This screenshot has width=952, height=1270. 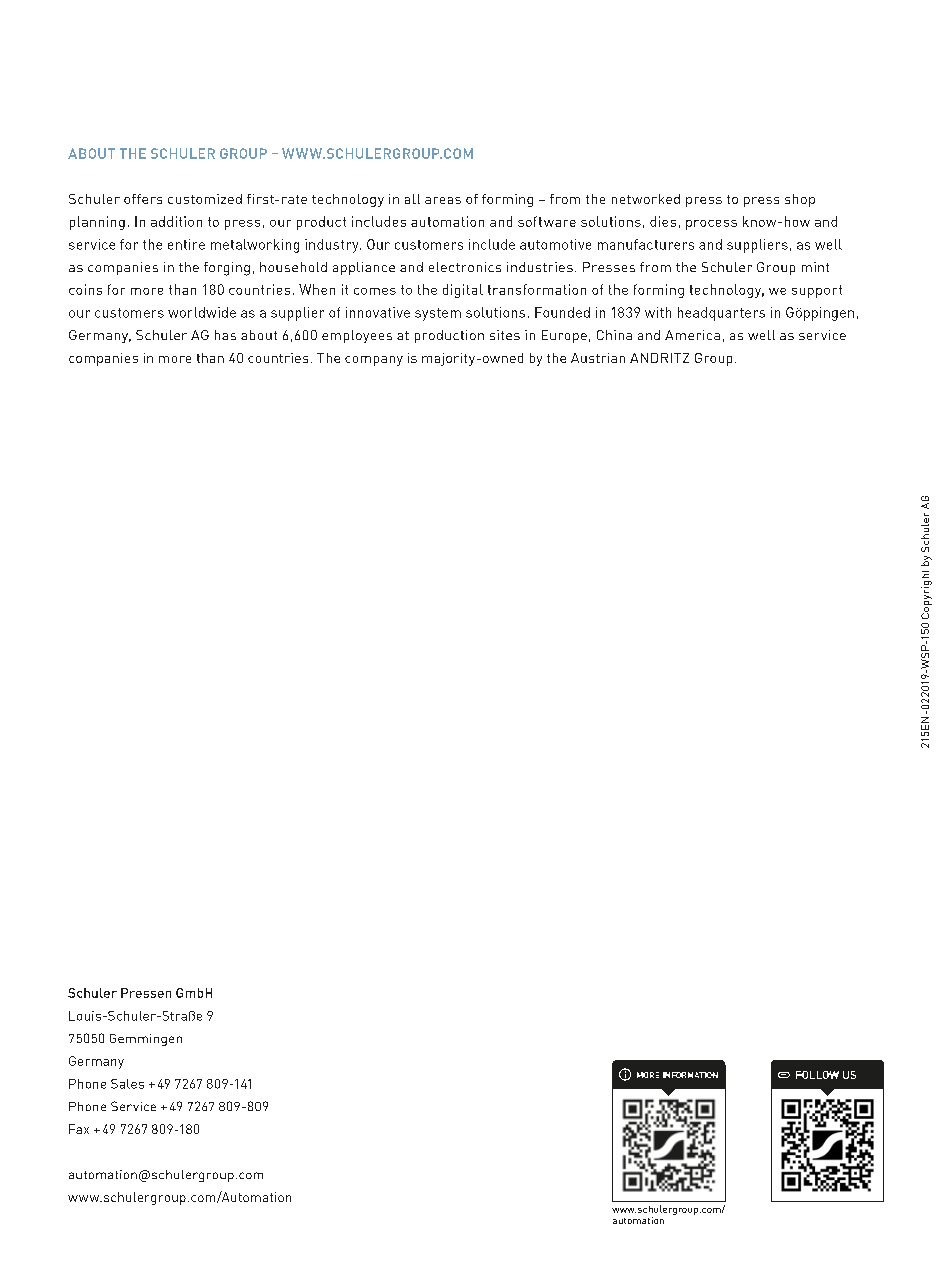 I want to click on addition, so click(x=176, y=221).
